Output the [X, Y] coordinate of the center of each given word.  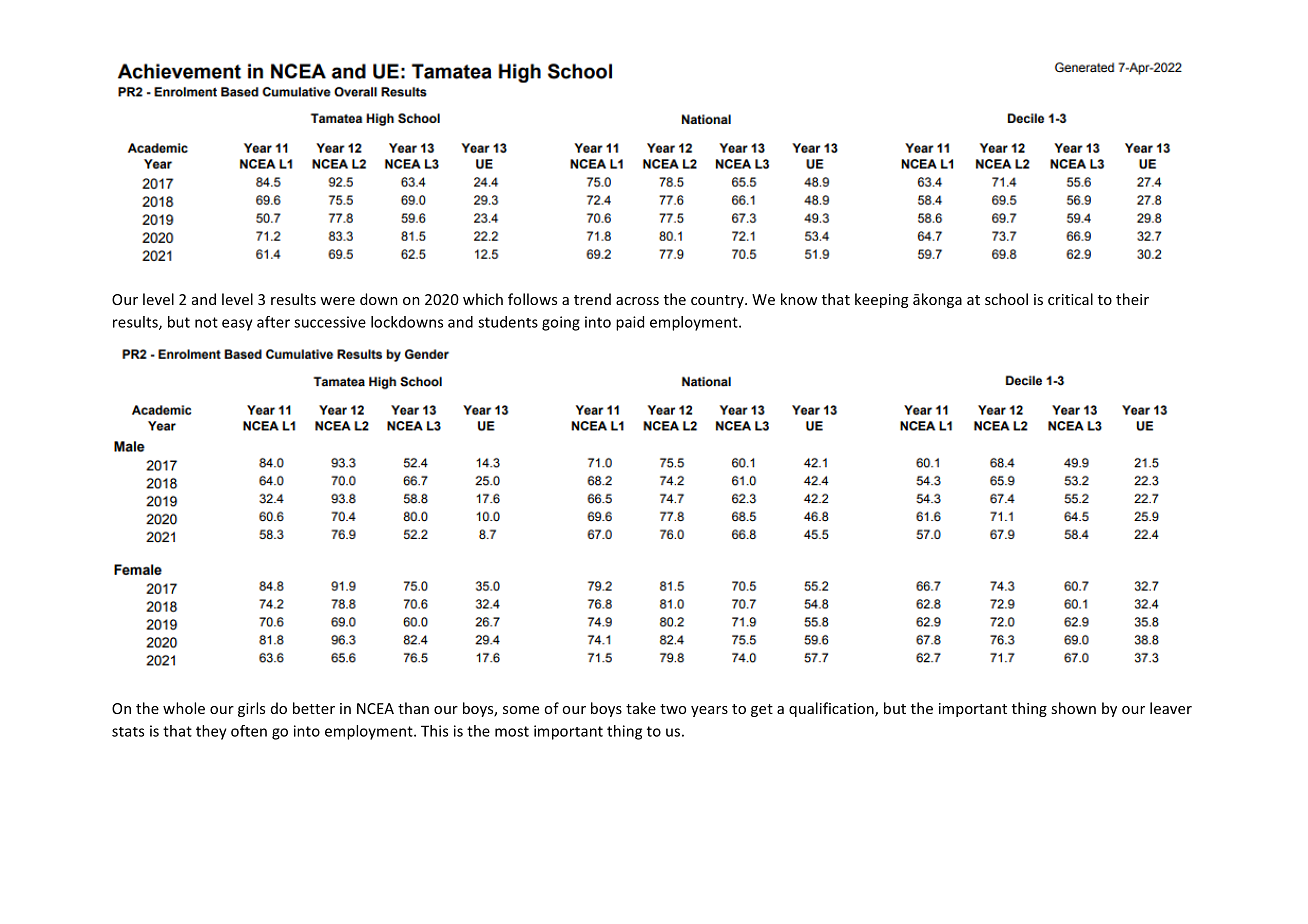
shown [1073, 708]
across [637, 301]
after [273, 322]
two [673, 709]
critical [1070, 299]
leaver [1171, 708]
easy [237, 325]
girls [251, 709]
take [641, 708]
